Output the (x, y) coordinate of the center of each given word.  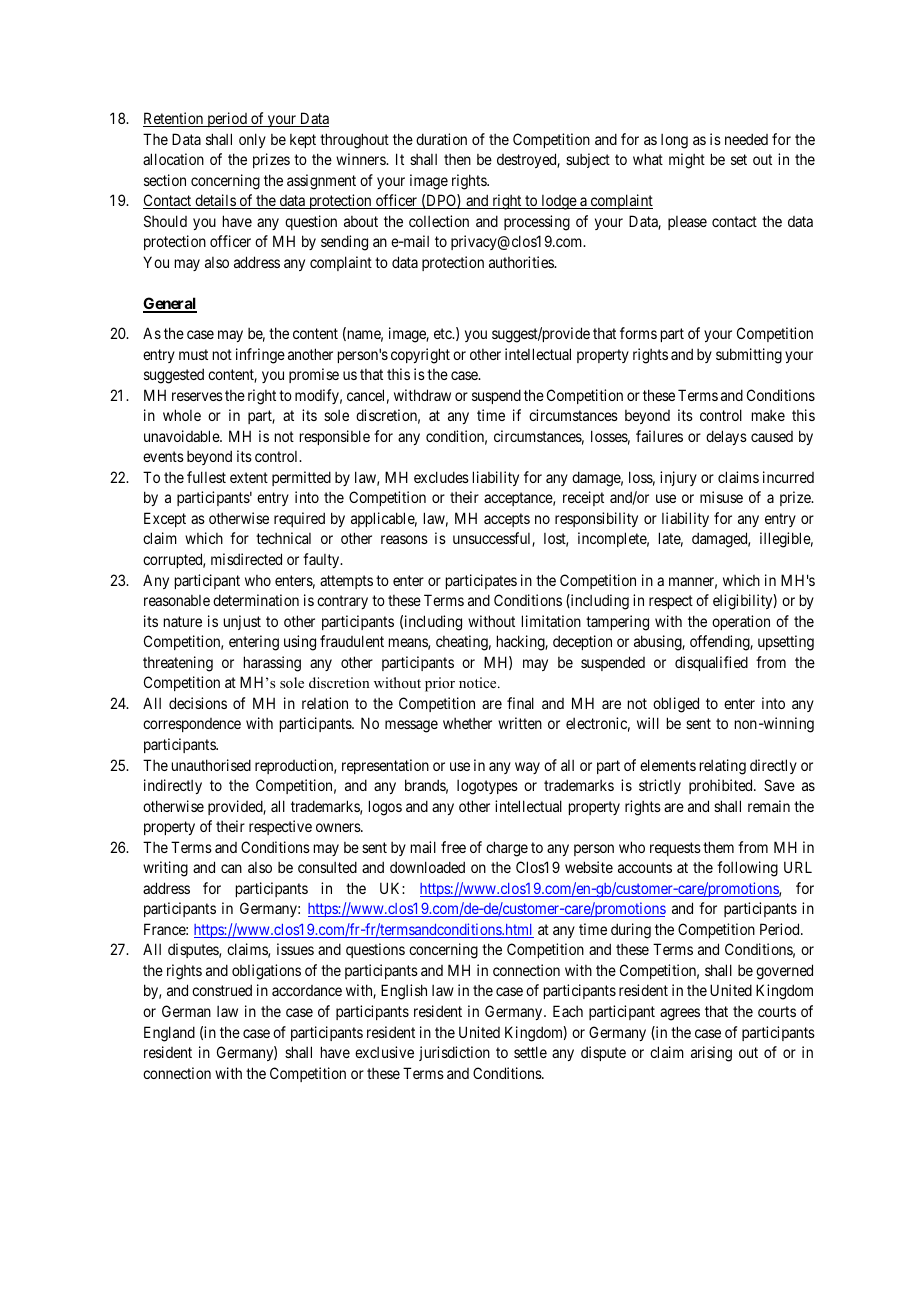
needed (746, 139)
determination (256, 600)
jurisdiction (454, 1053)
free (453, 847)
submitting (749, 356)
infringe (260, 356)
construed (222, 990)
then (457, 159)
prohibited (722, 786)
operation (741, 622)
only (252, 140)
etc (444, 333)
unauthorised (211, 765)
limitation (551, 621)
